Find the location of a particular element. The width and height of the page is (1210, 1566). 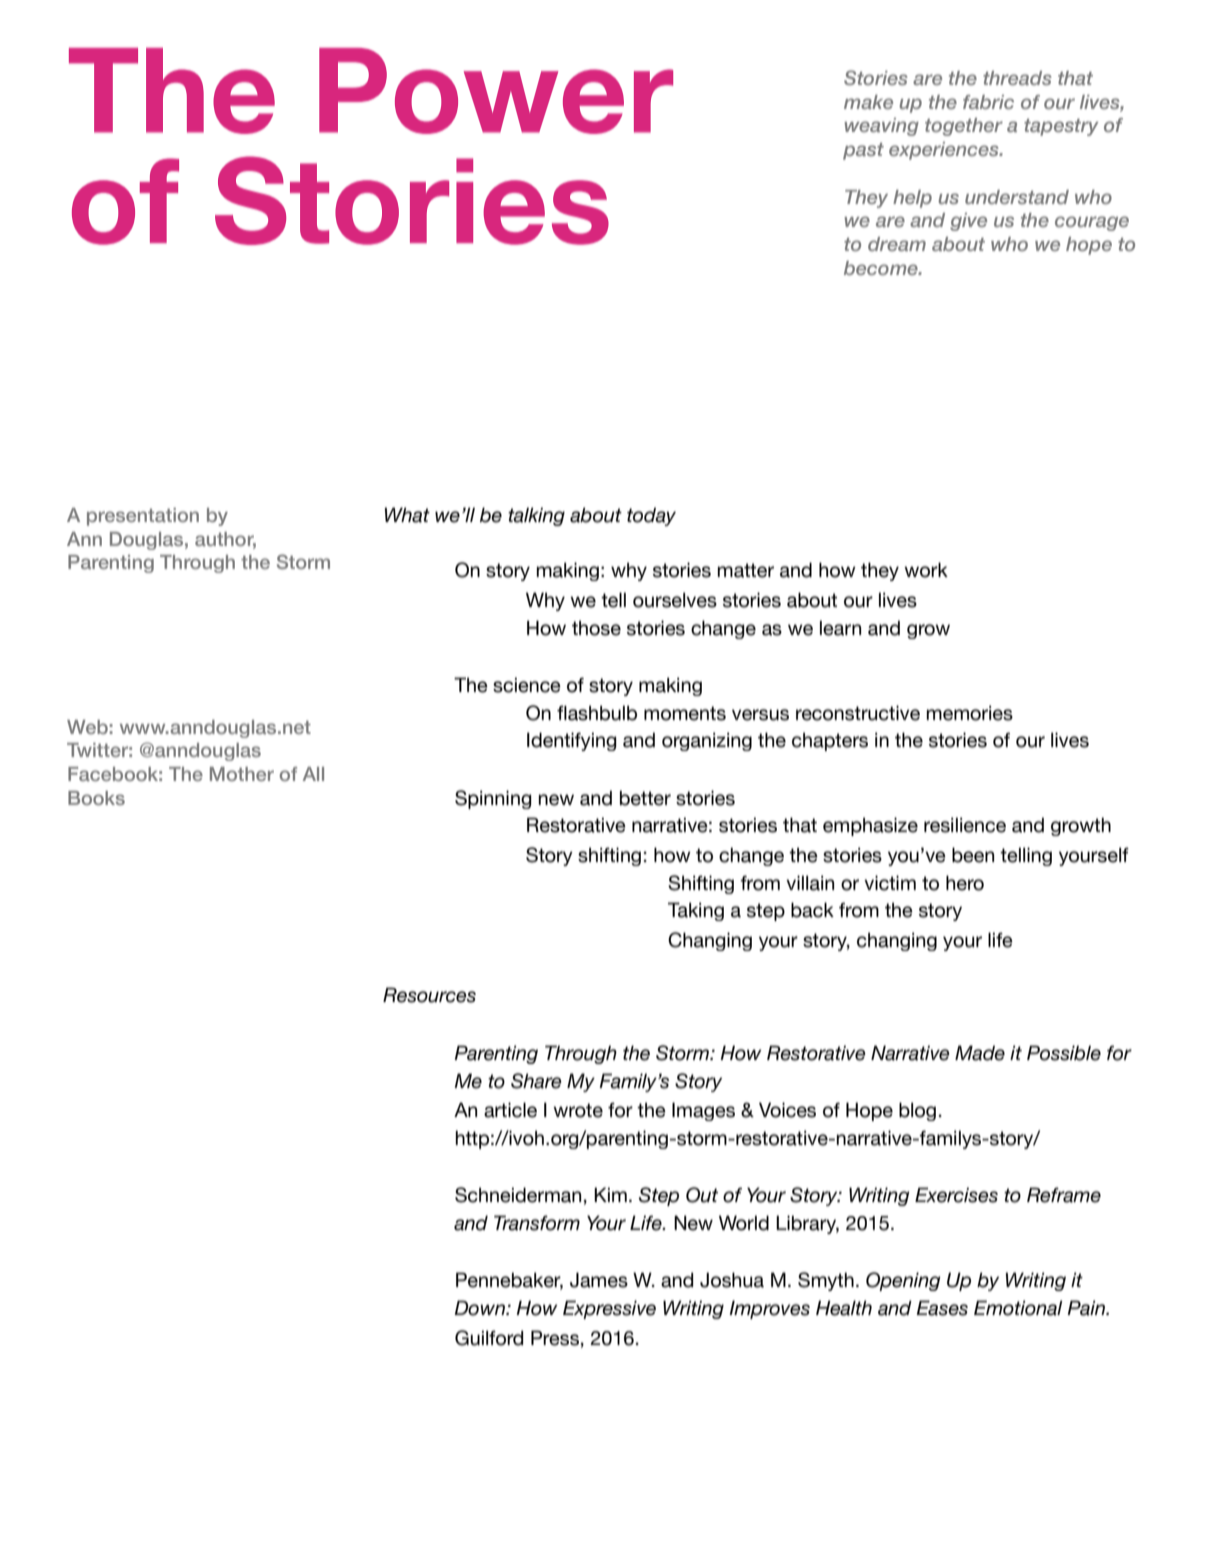

James is located at coordinates (599, 1280).
